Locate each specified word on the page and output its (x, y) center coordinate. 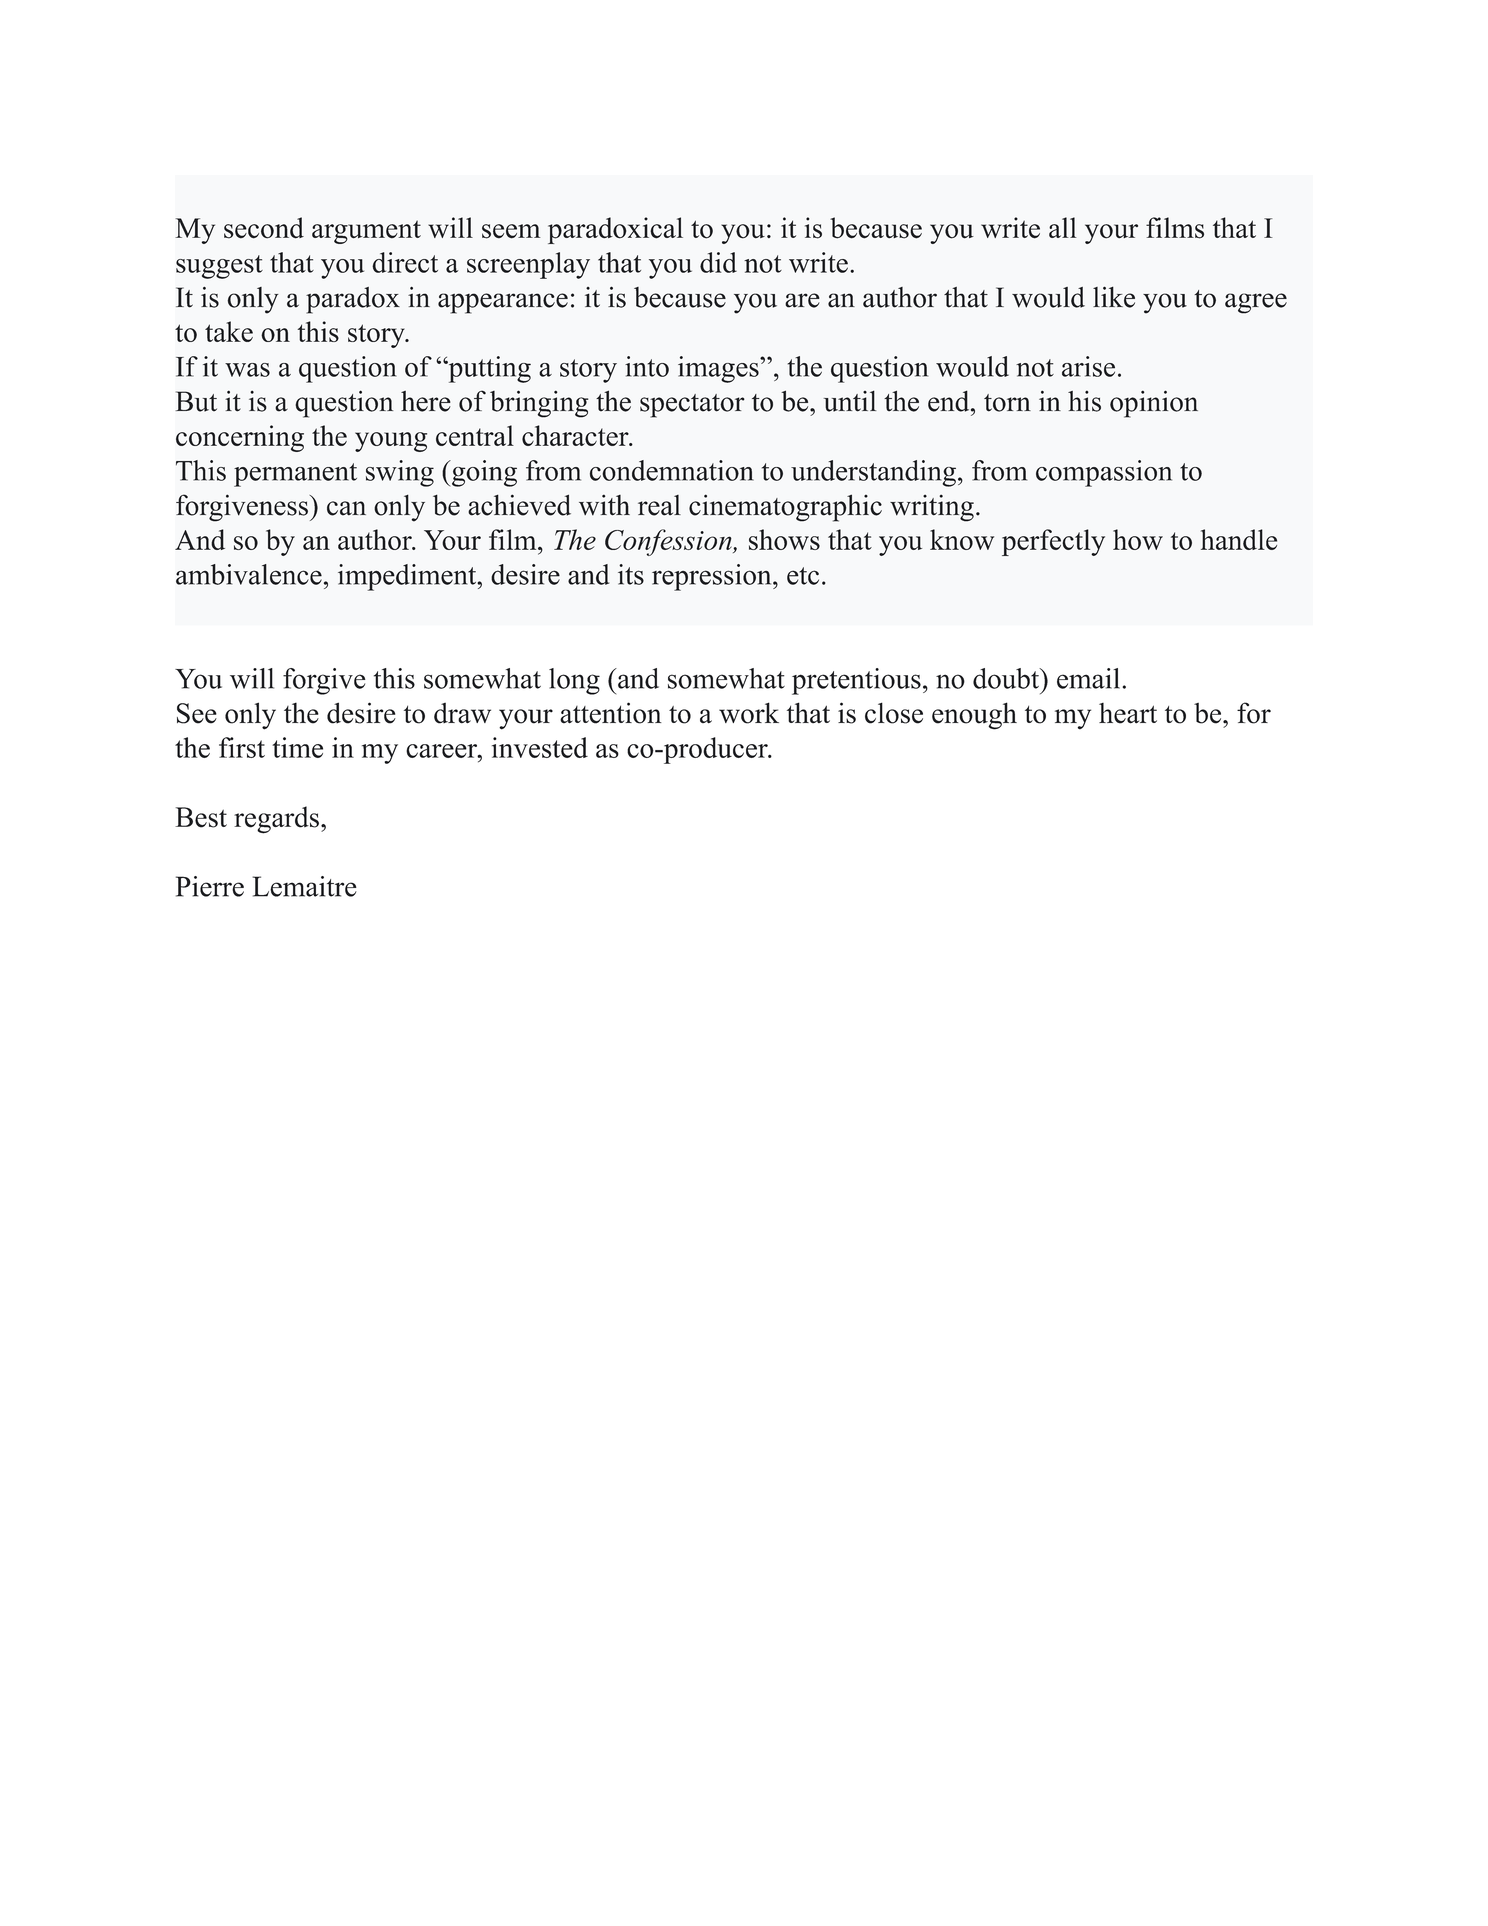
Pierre (210, 886)
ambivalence (249, 574)
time (297, 747)
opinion (1154, 404)
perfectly (1053, 542)
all (1063, 227)
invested (540, 747)
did (718, 262)
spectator (692, 406)
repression (713, 577)
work (749, 713)
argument (366, 232)
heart (1128, 713)
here (426, 401)
